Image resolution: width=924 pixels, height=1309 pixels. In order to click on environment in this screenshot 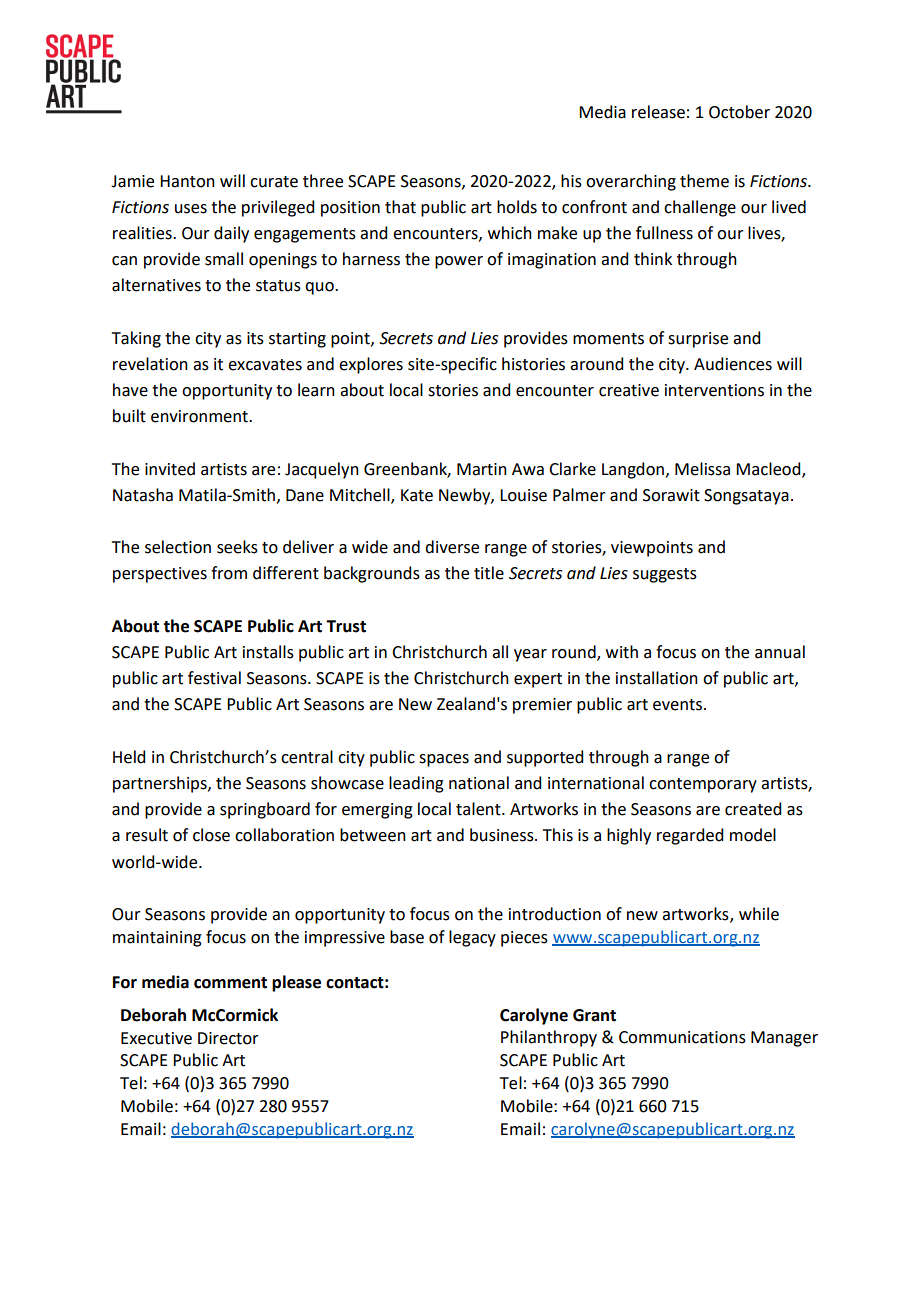, I will do `click(200, 416)`.
